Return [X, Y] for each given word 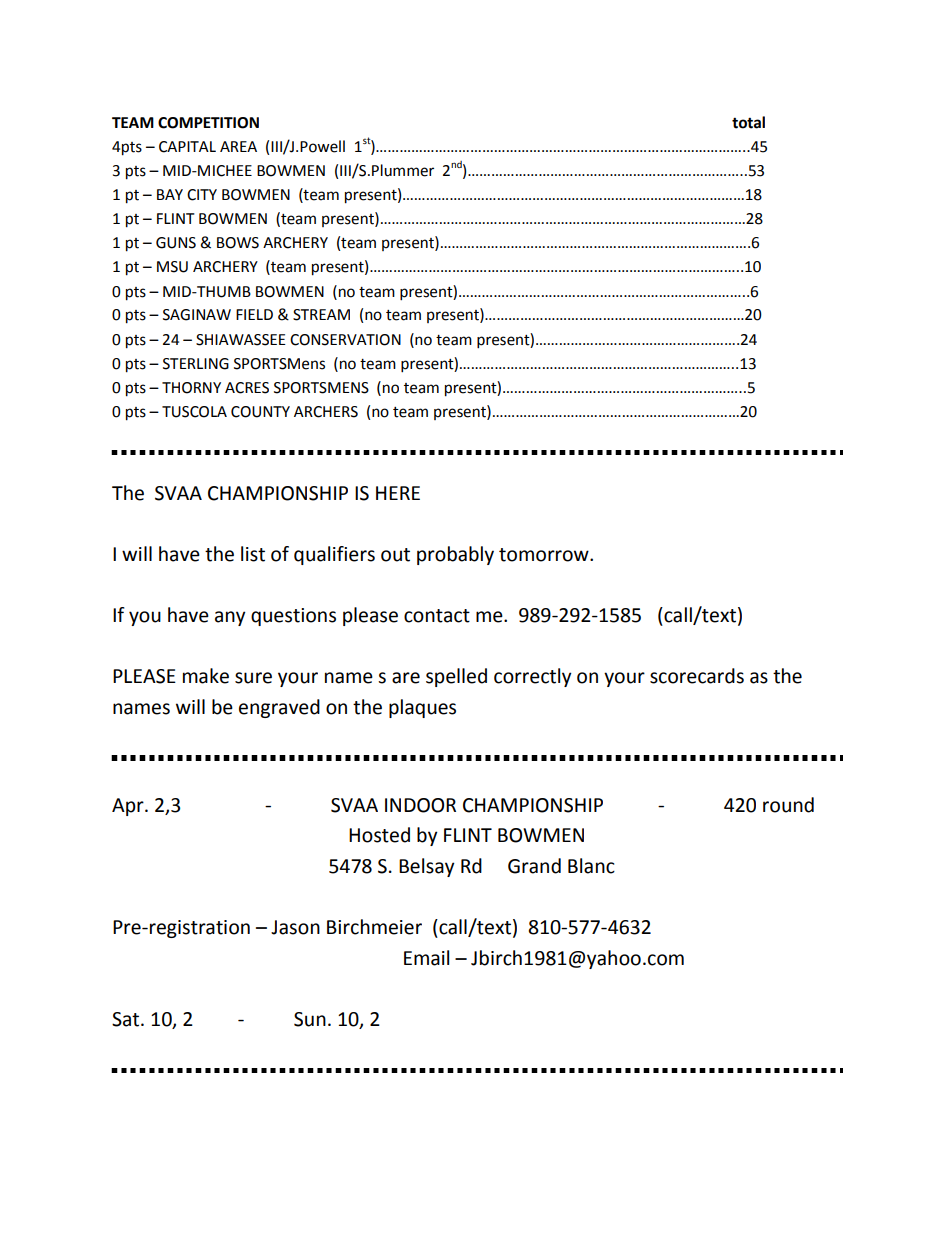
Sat [127, 1019]
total [748, 122]
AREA [238, 146]
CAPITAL [187, 147]
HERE [398, 493]
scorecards [697, 676]
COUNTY [260, 412]
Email [426, 958]
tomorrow [545, 555]
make [206, 676]
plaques [422, 708]
